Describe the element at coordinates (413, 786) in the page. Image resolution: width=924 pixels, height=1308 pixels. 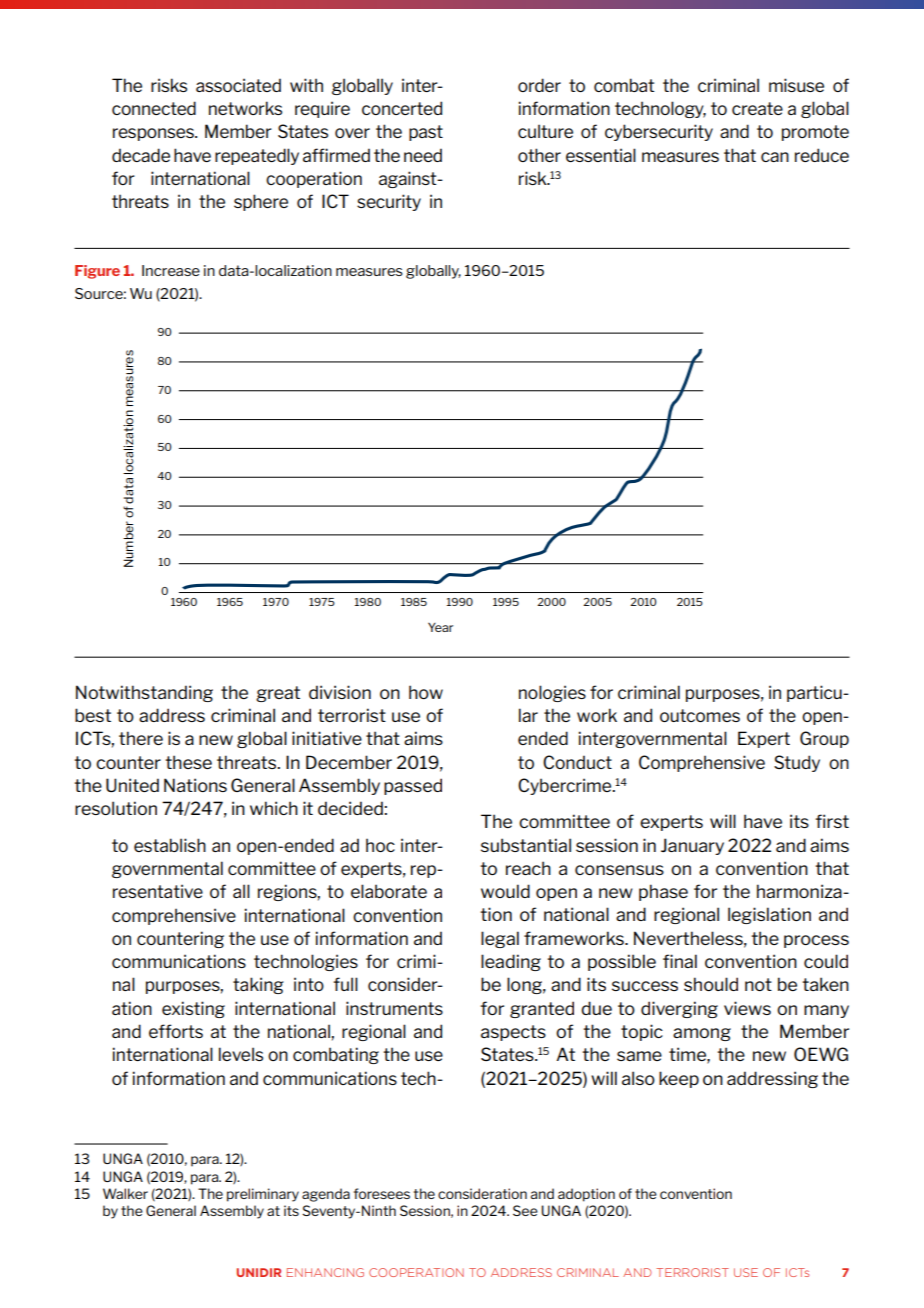
I see `passed` at that location.
